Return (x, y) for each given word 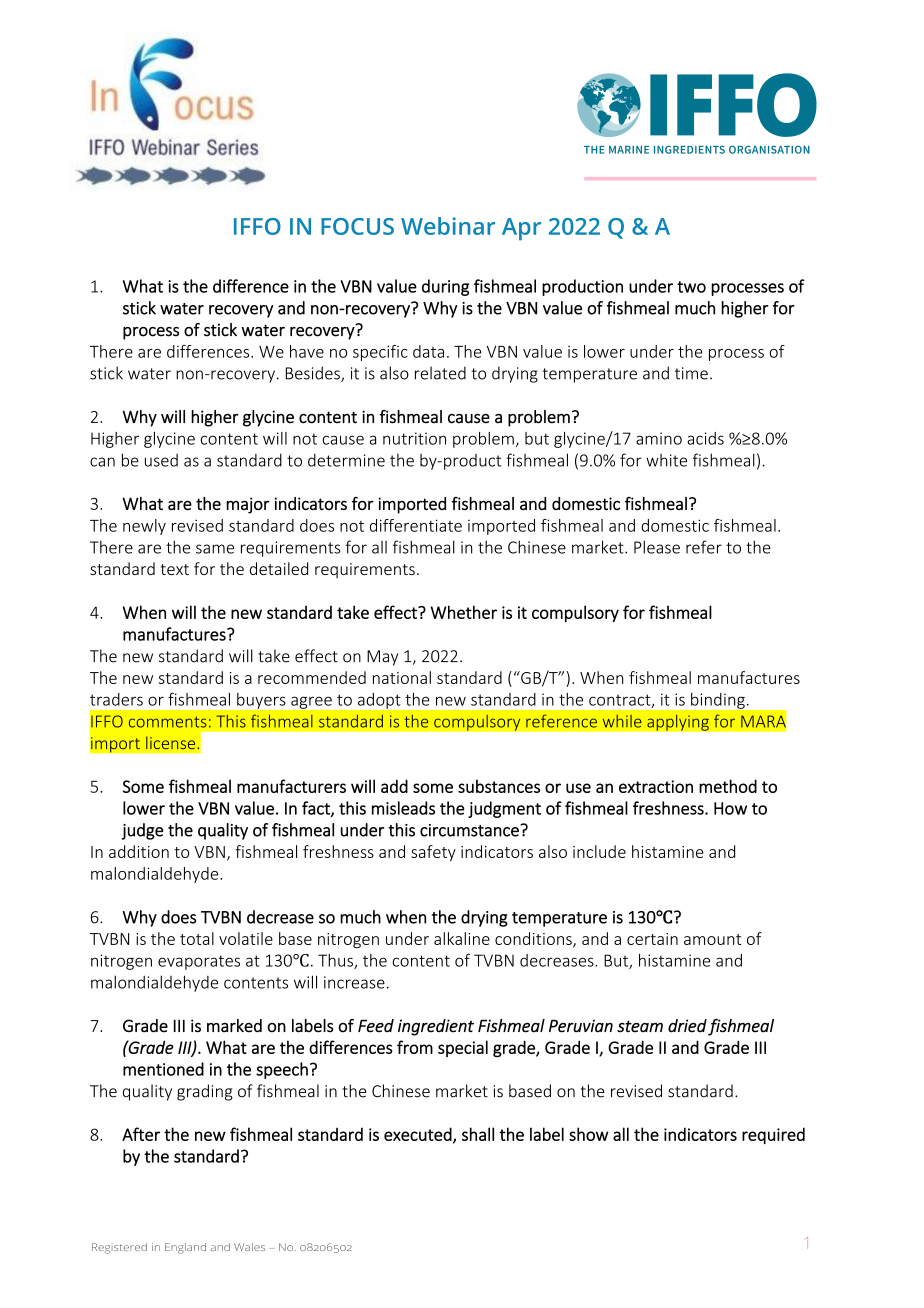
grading (205, 1092)
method (728, 786)
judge (142, 831)
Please (657, 547)
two (691, 287)
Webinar (448, 226)
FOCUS (357, 226)
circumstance (470, 830)
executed (419, 1135)
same (215, 549)
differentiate (416, 525)
